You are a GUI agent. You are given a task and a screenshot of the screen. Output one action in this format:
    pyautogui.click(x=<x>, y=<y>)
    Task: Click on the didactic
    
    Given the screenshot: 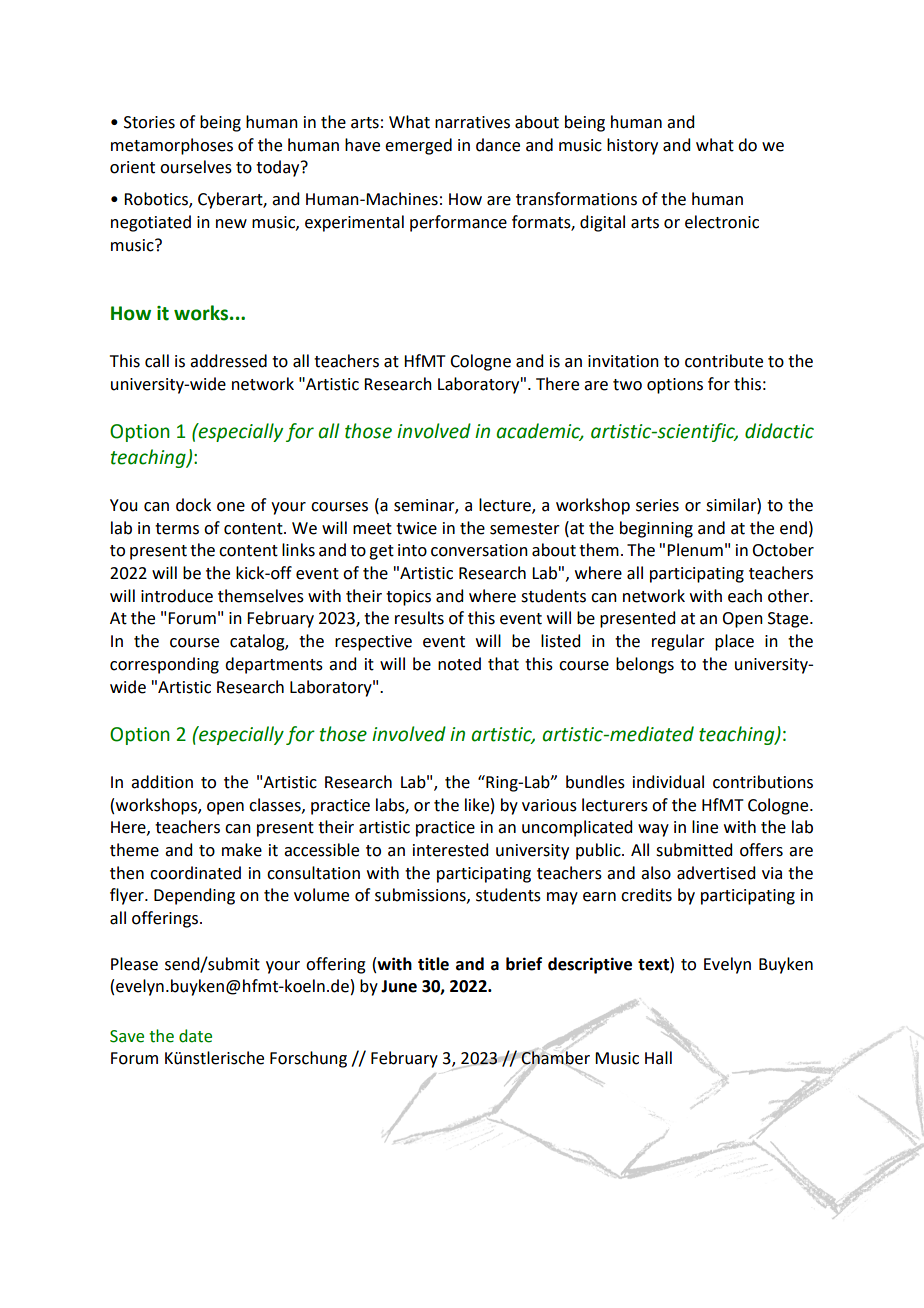 What is the action you would take?
    pyautogui.click(x=779, y=431)
